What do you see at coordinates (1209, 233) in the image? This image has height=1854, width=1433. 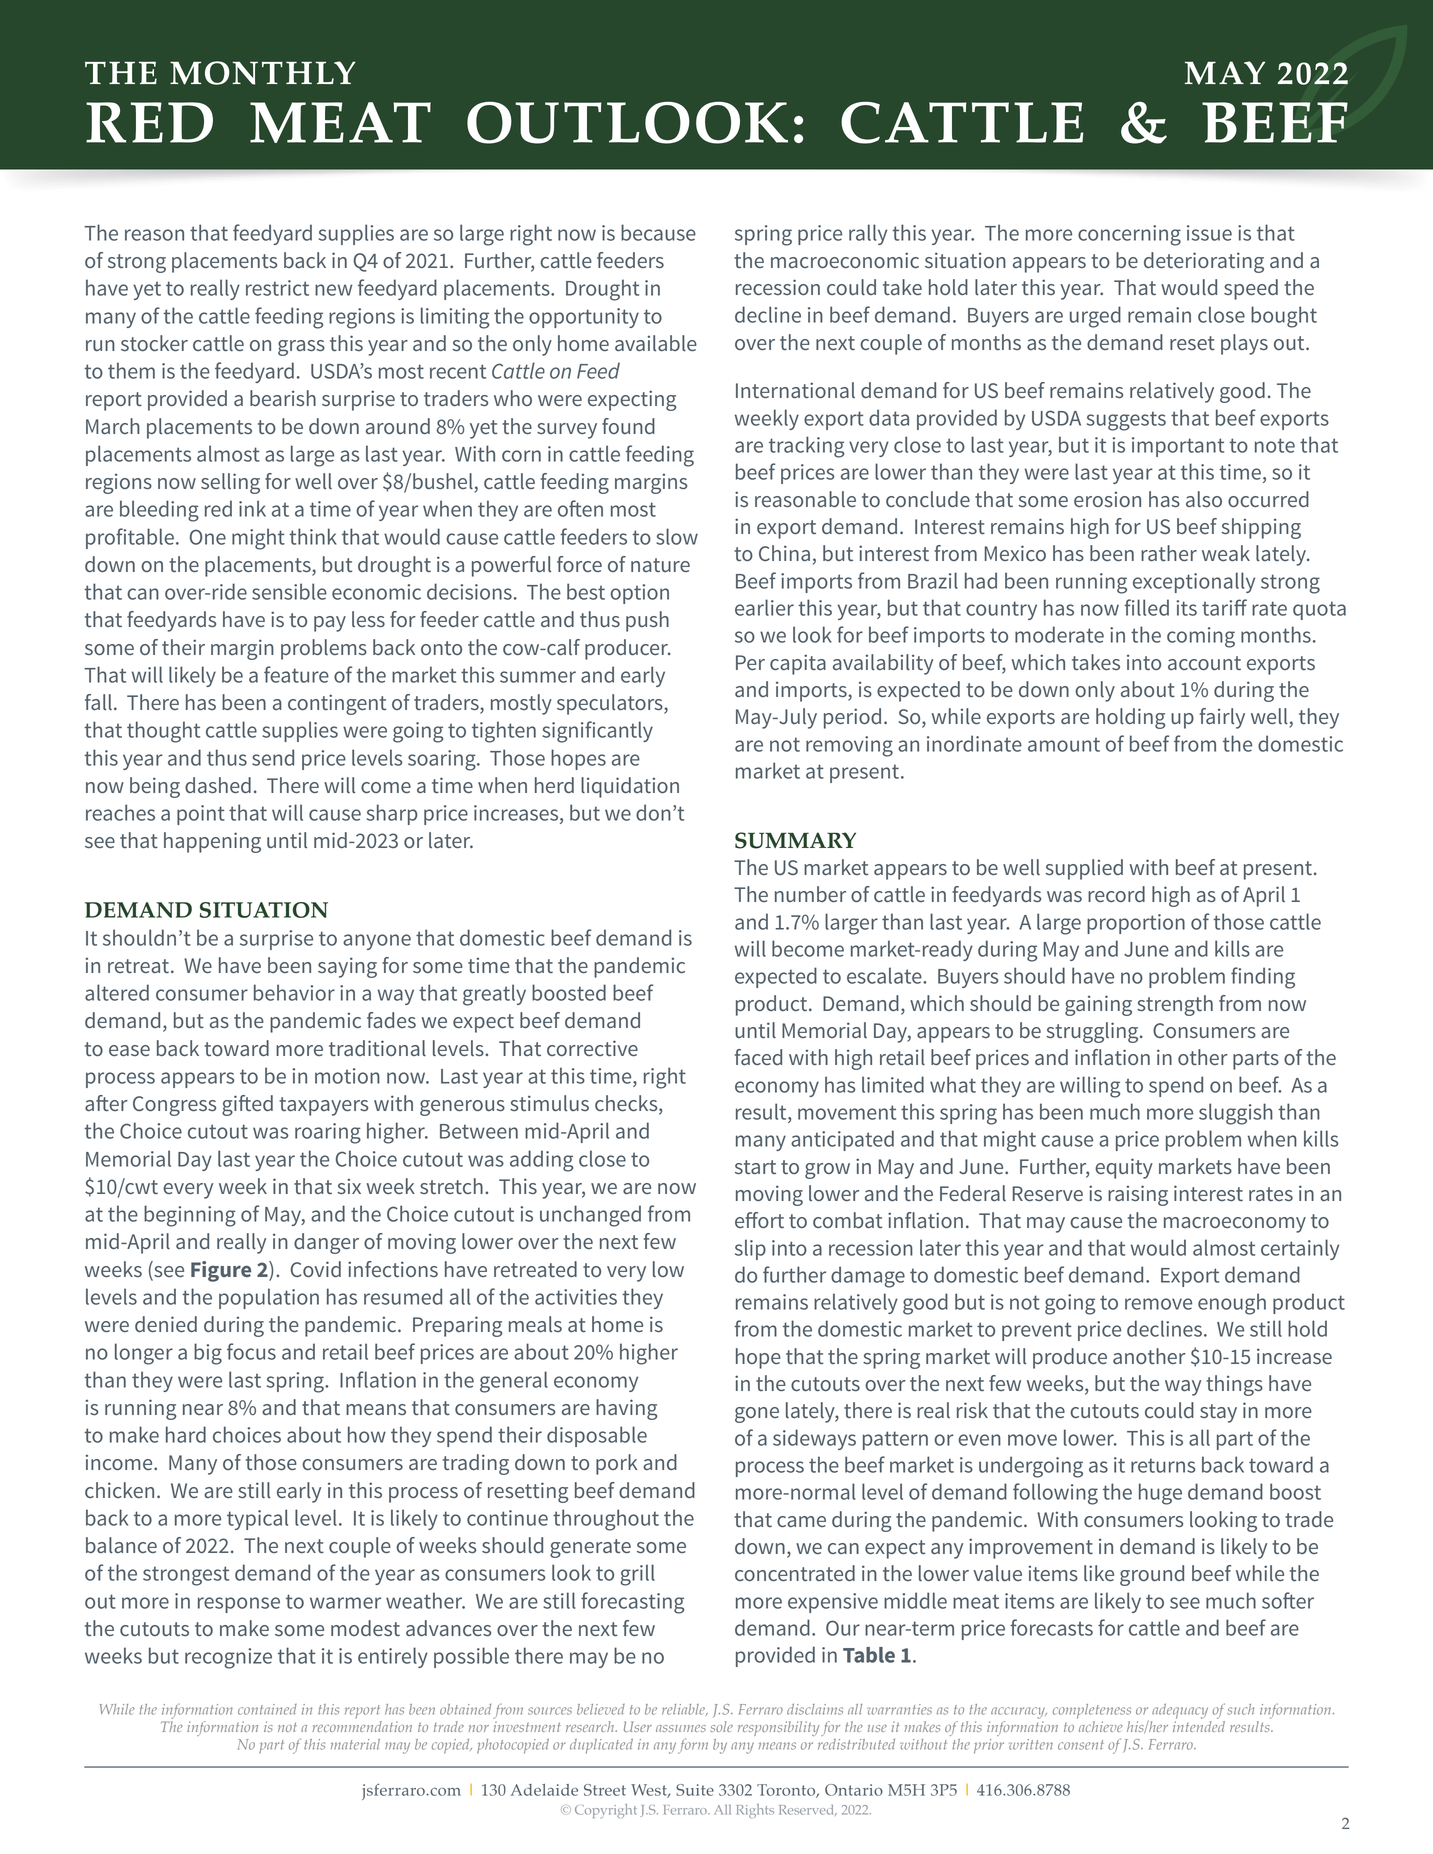 I see `issue` at bounding box center [1209, 233].
